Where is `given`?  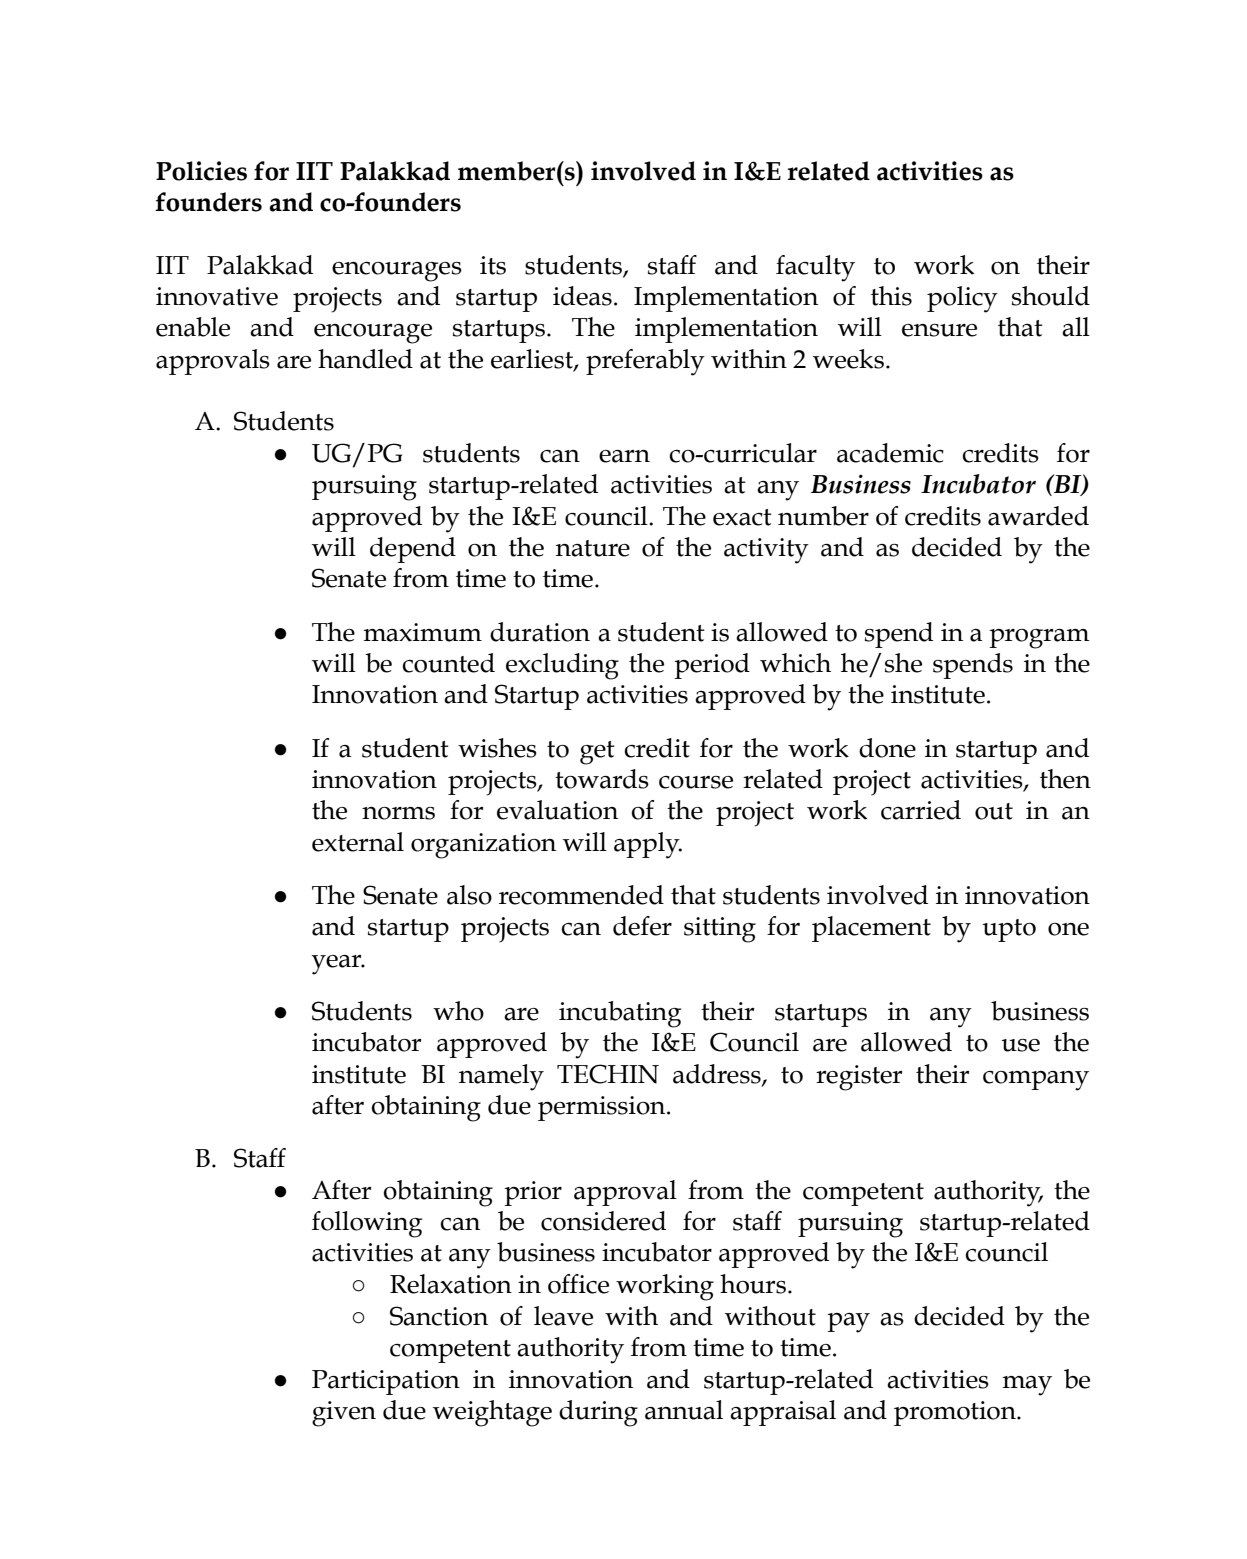 given is located at coordinates (344, 1414).
